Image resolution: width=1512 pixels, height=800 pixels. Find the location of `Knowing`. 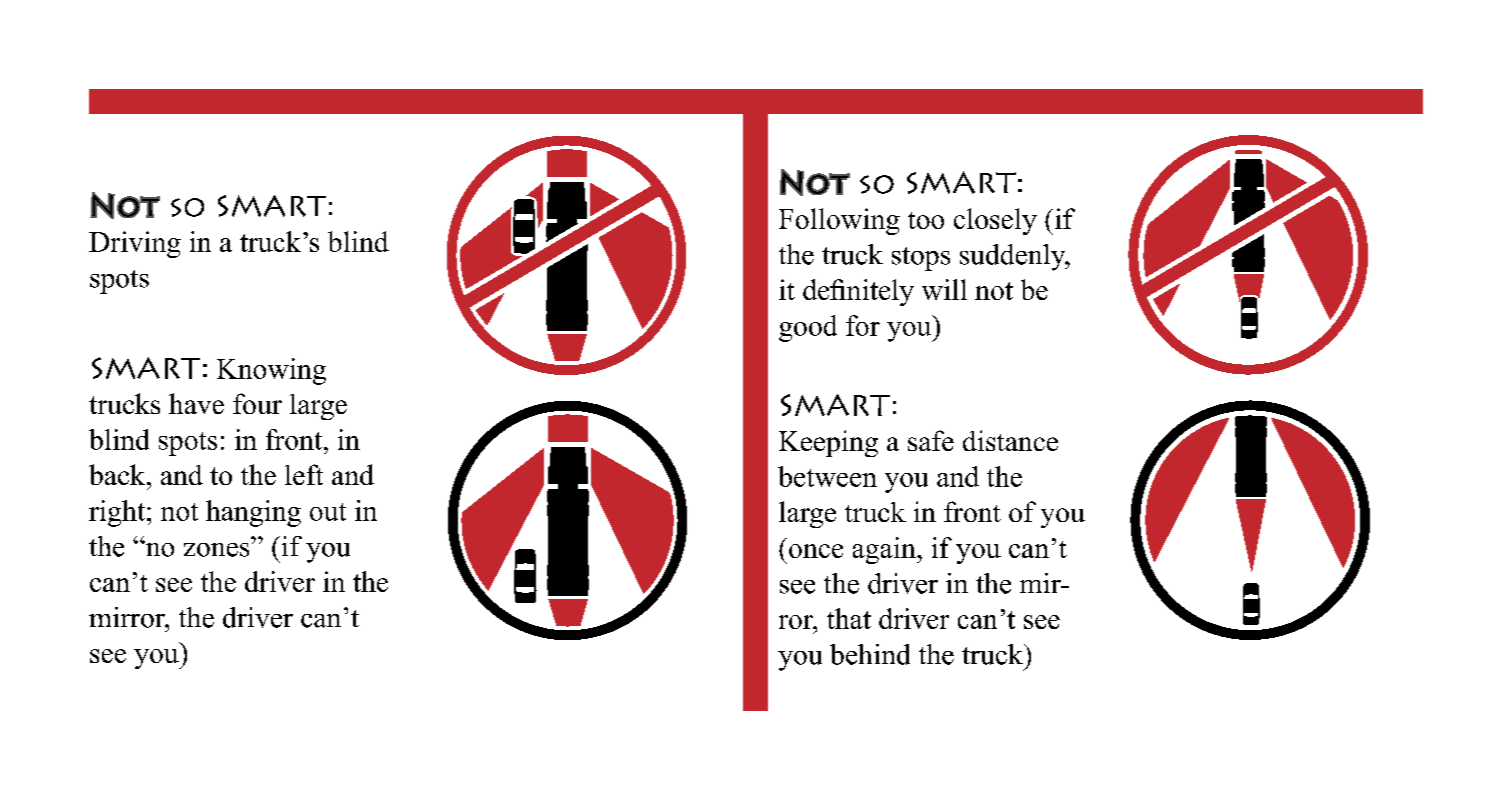

Knowing is located at coordinates (271, 371).
